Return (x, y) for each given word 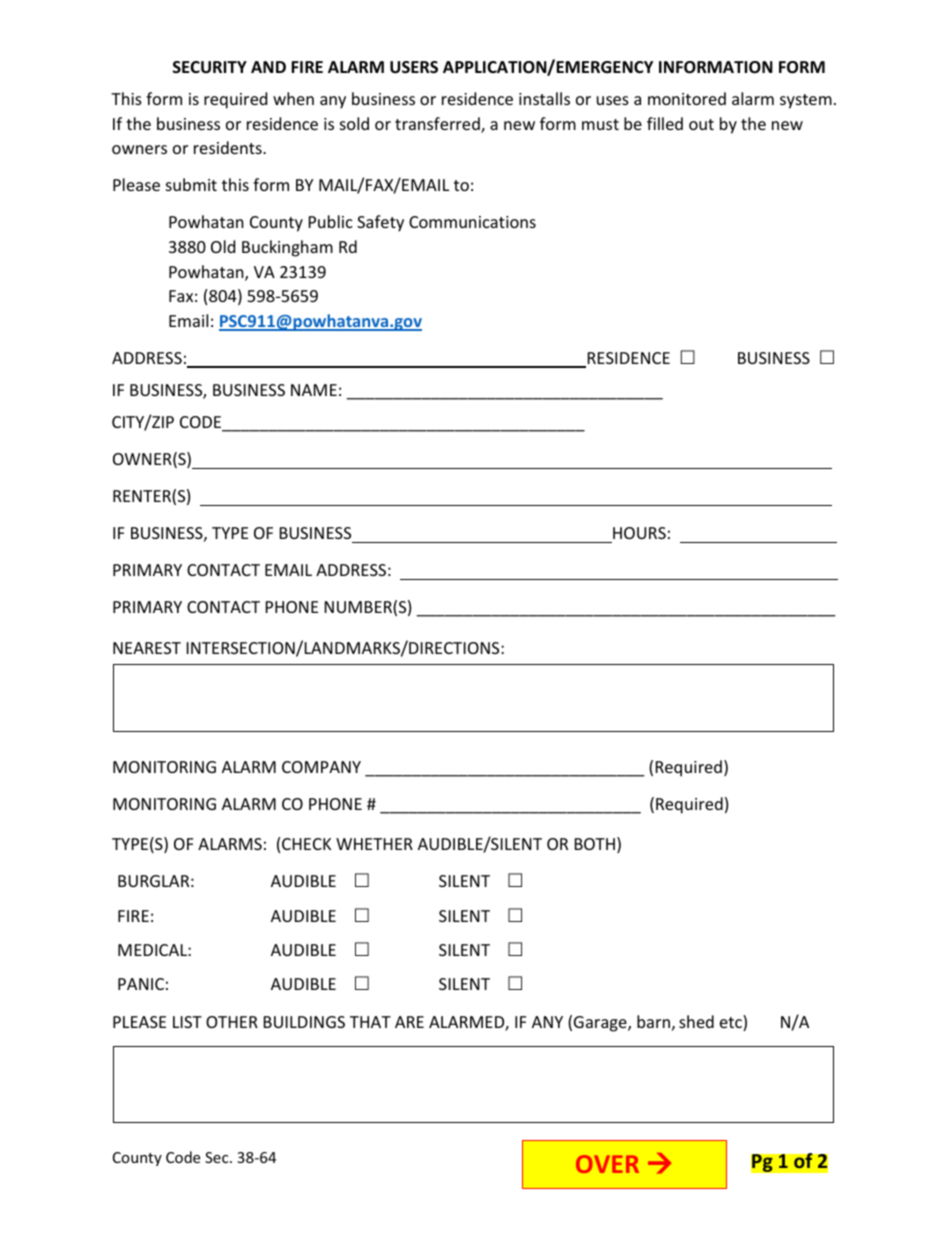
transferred (438, 125)
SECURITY (210, 67)
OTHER (232, 1022)
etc (732, 1023)
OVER (607, 1164)
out (701, 124)
